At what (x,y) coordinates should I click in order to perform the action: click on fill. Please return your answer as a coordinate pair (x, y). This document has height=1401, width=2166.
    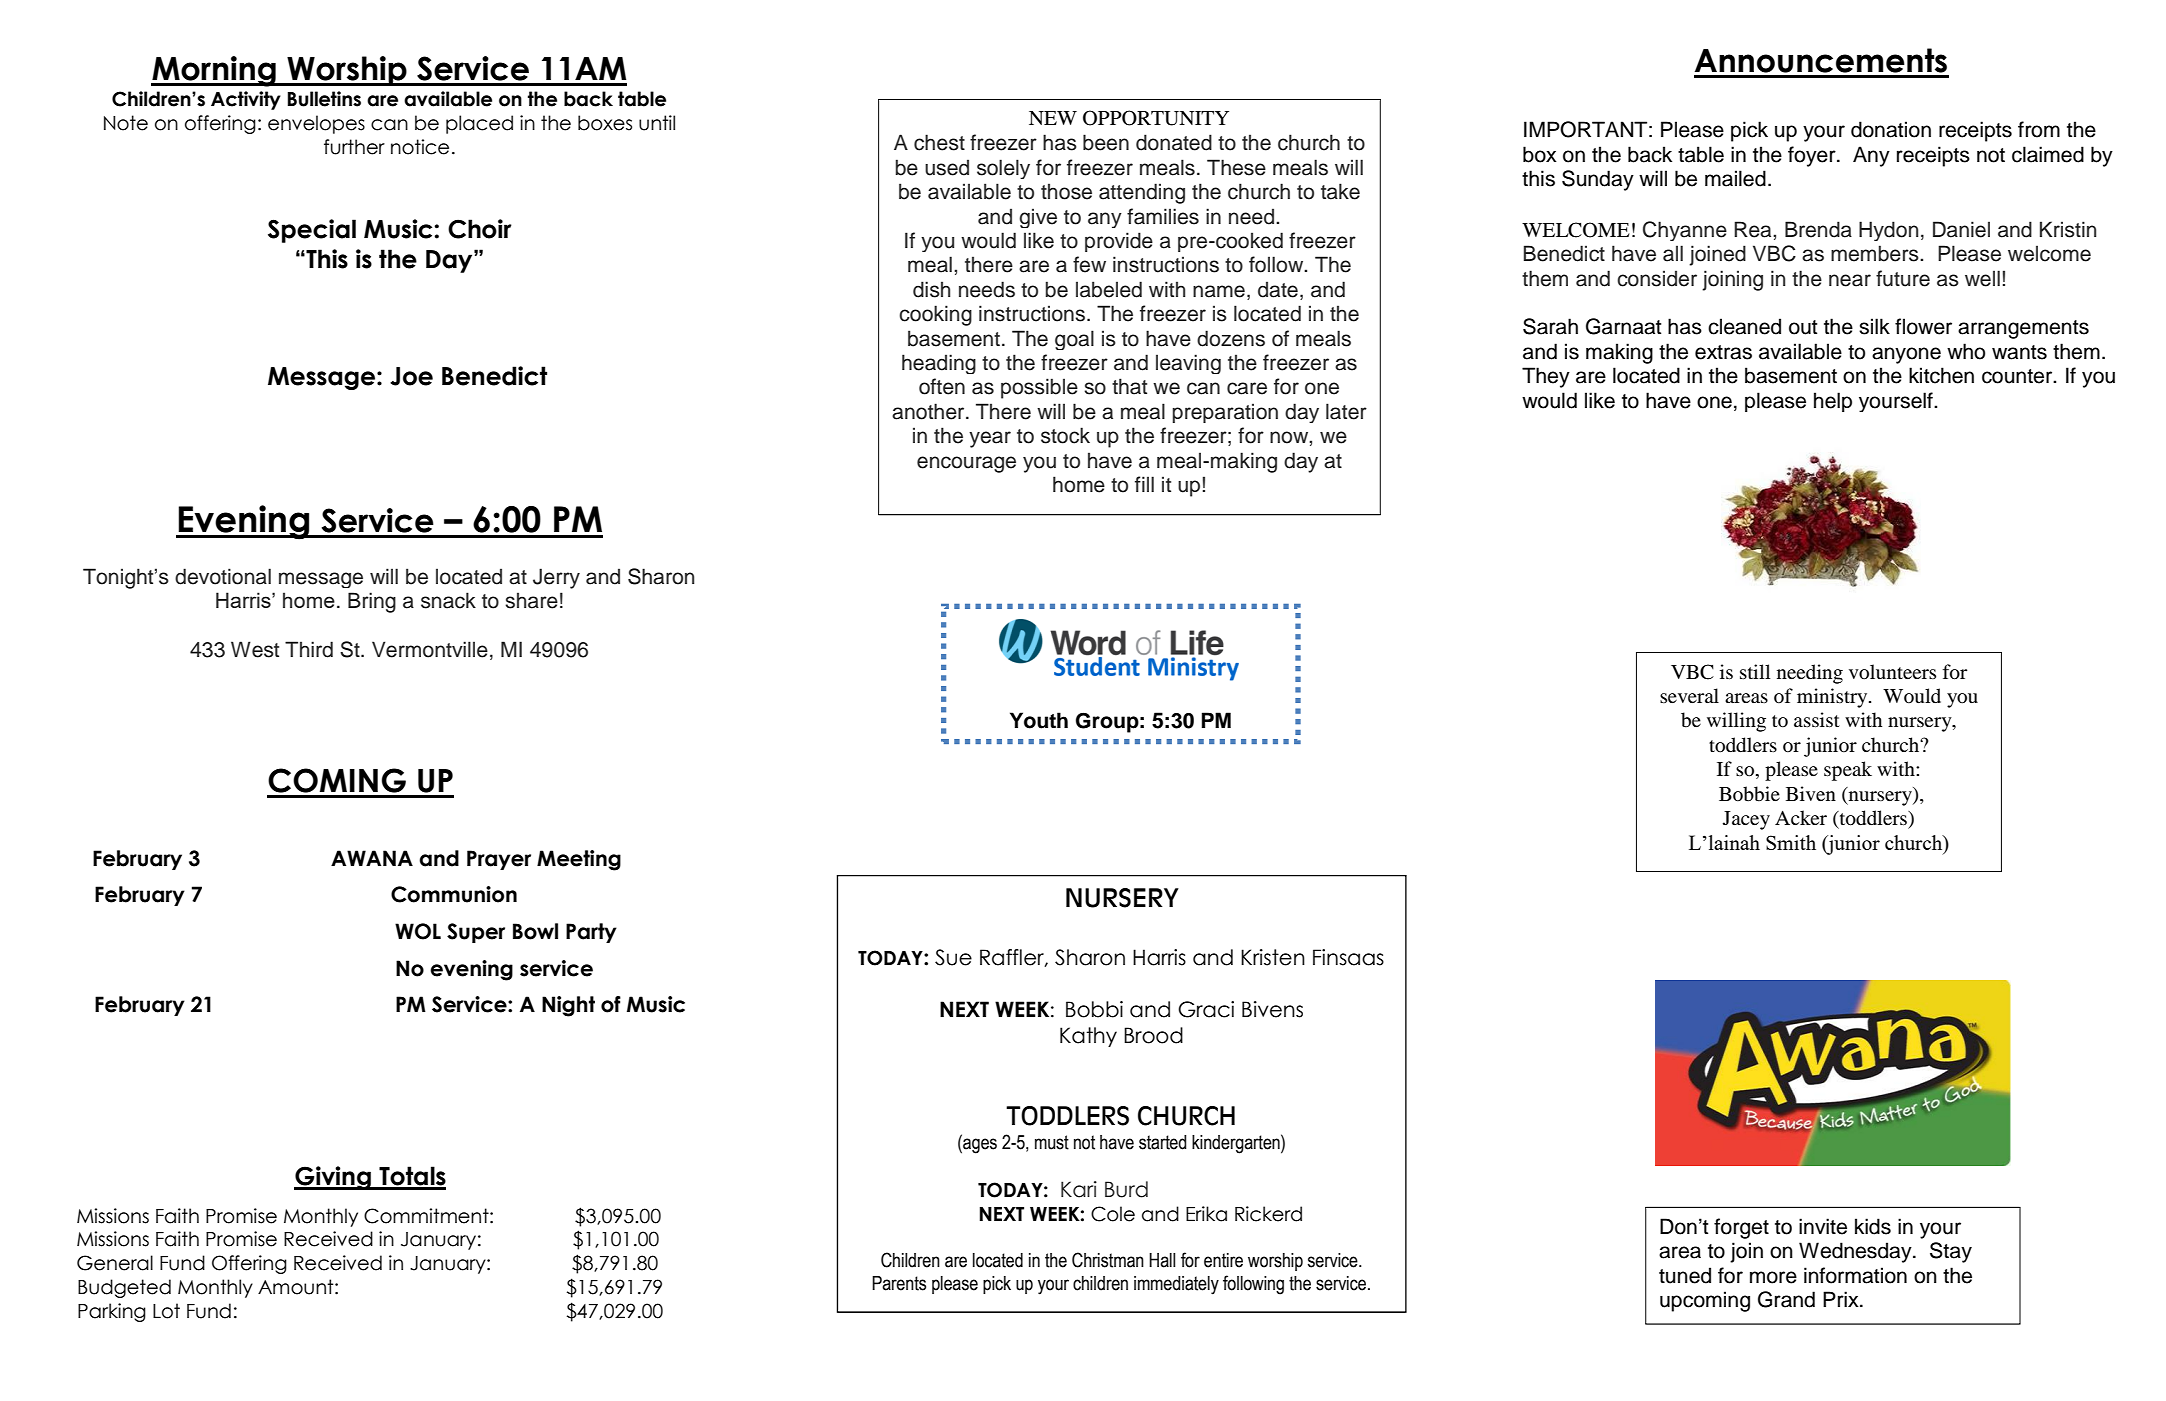
    Looking at the image, I should click on (1144, 484).
